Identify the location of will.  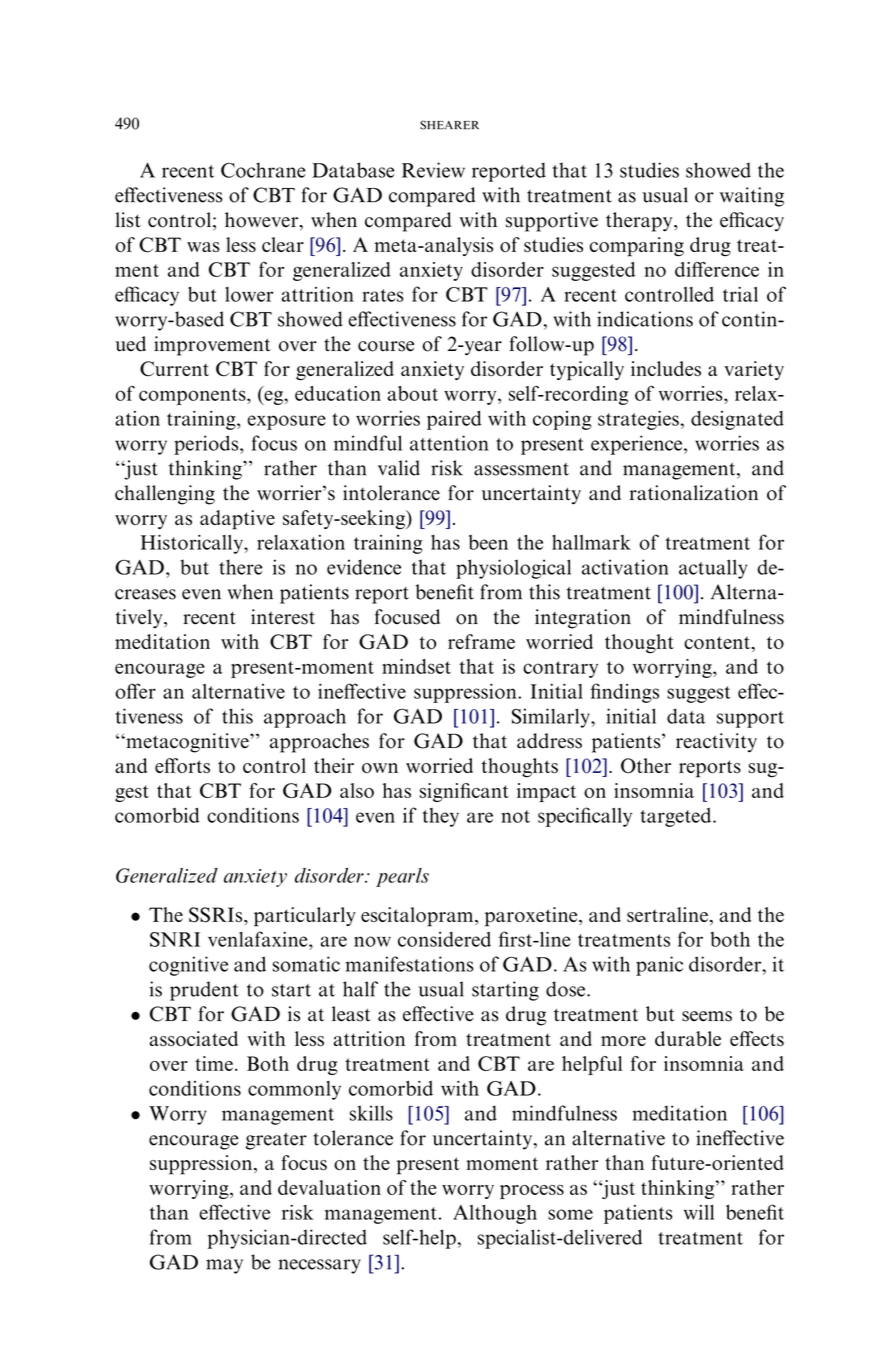
(699, 1212).
